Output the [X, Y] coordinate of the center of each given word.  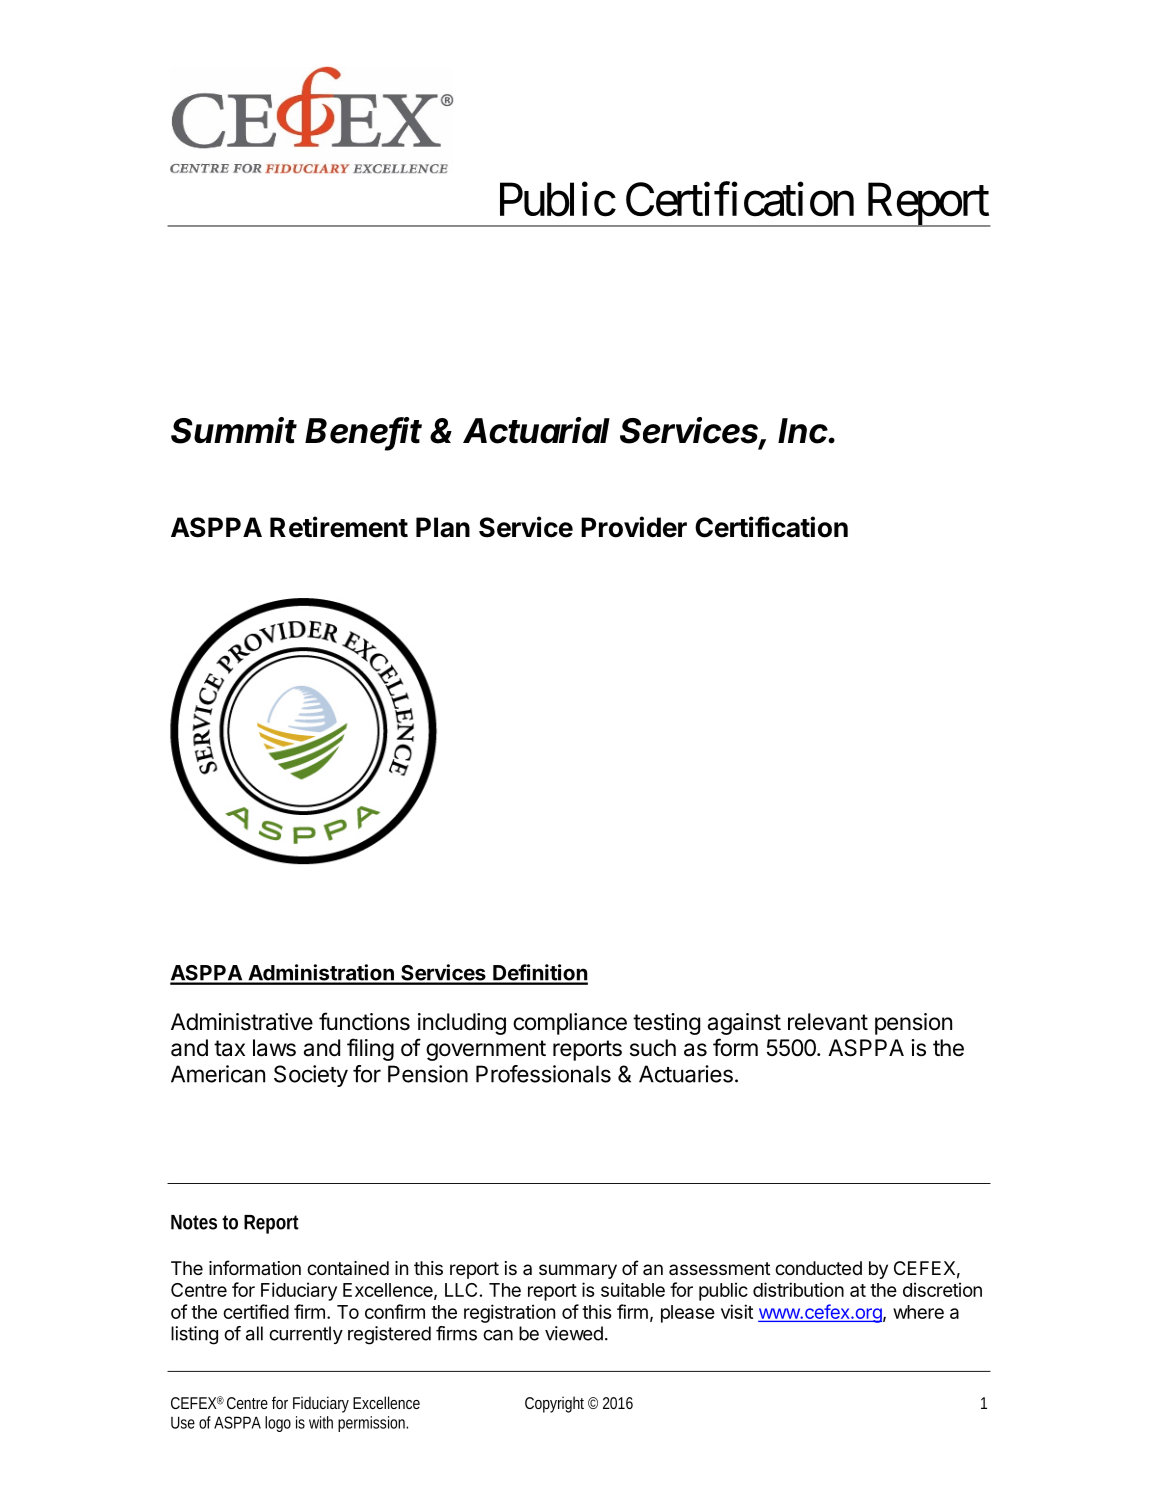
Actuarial [536, 430]
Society [311, 1076]
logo [278, 1424]
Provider [634, 527]
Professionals [543, 1074]
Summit [234, 430]
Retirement [339, 527]
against [744, 1024]
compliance [570, 1024]
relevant [828, 1022]
